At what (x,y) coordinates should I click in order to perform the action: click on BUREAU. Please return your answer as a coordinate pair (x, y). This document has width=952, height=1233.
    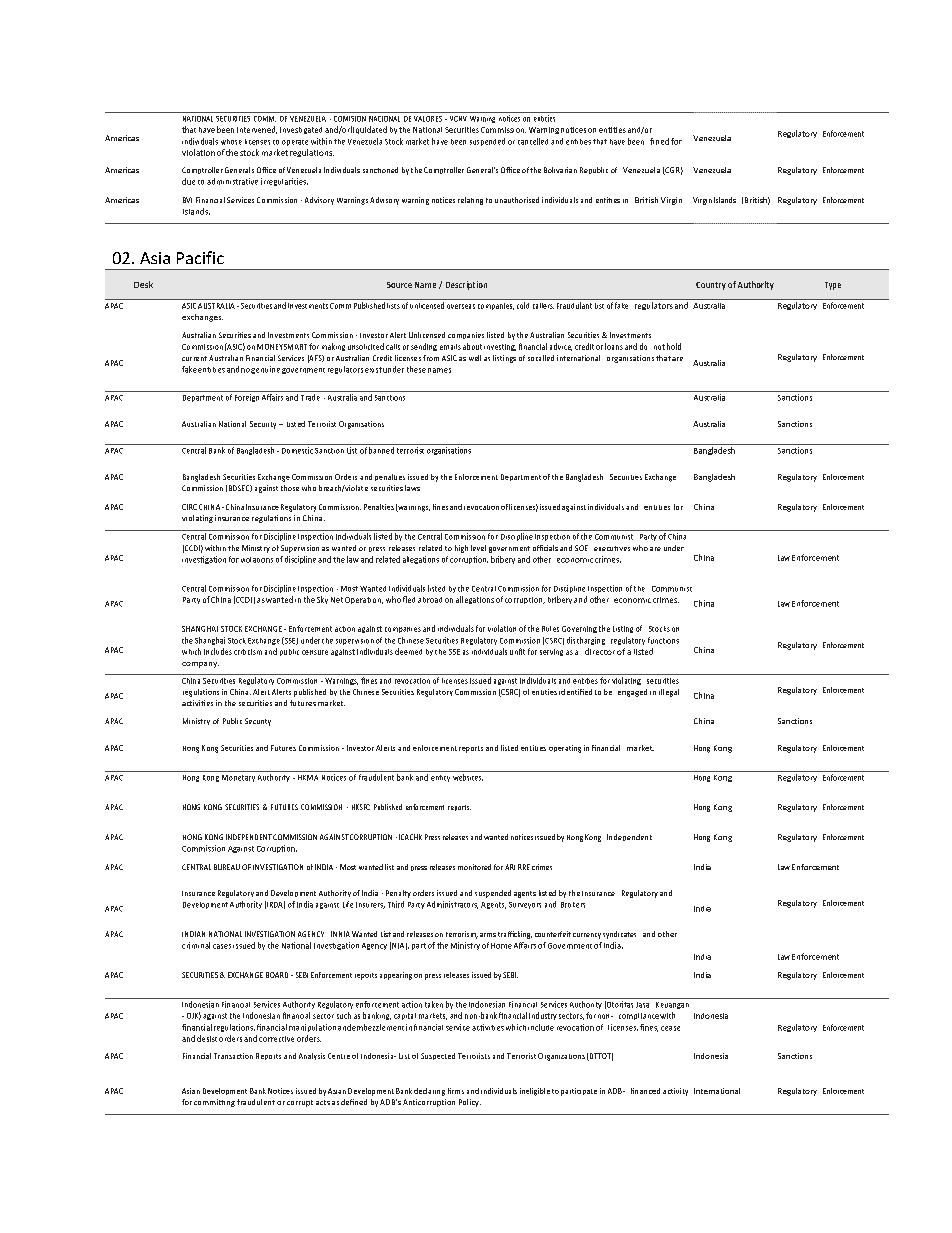
    Looking at the image, I should click on (227, 867).
